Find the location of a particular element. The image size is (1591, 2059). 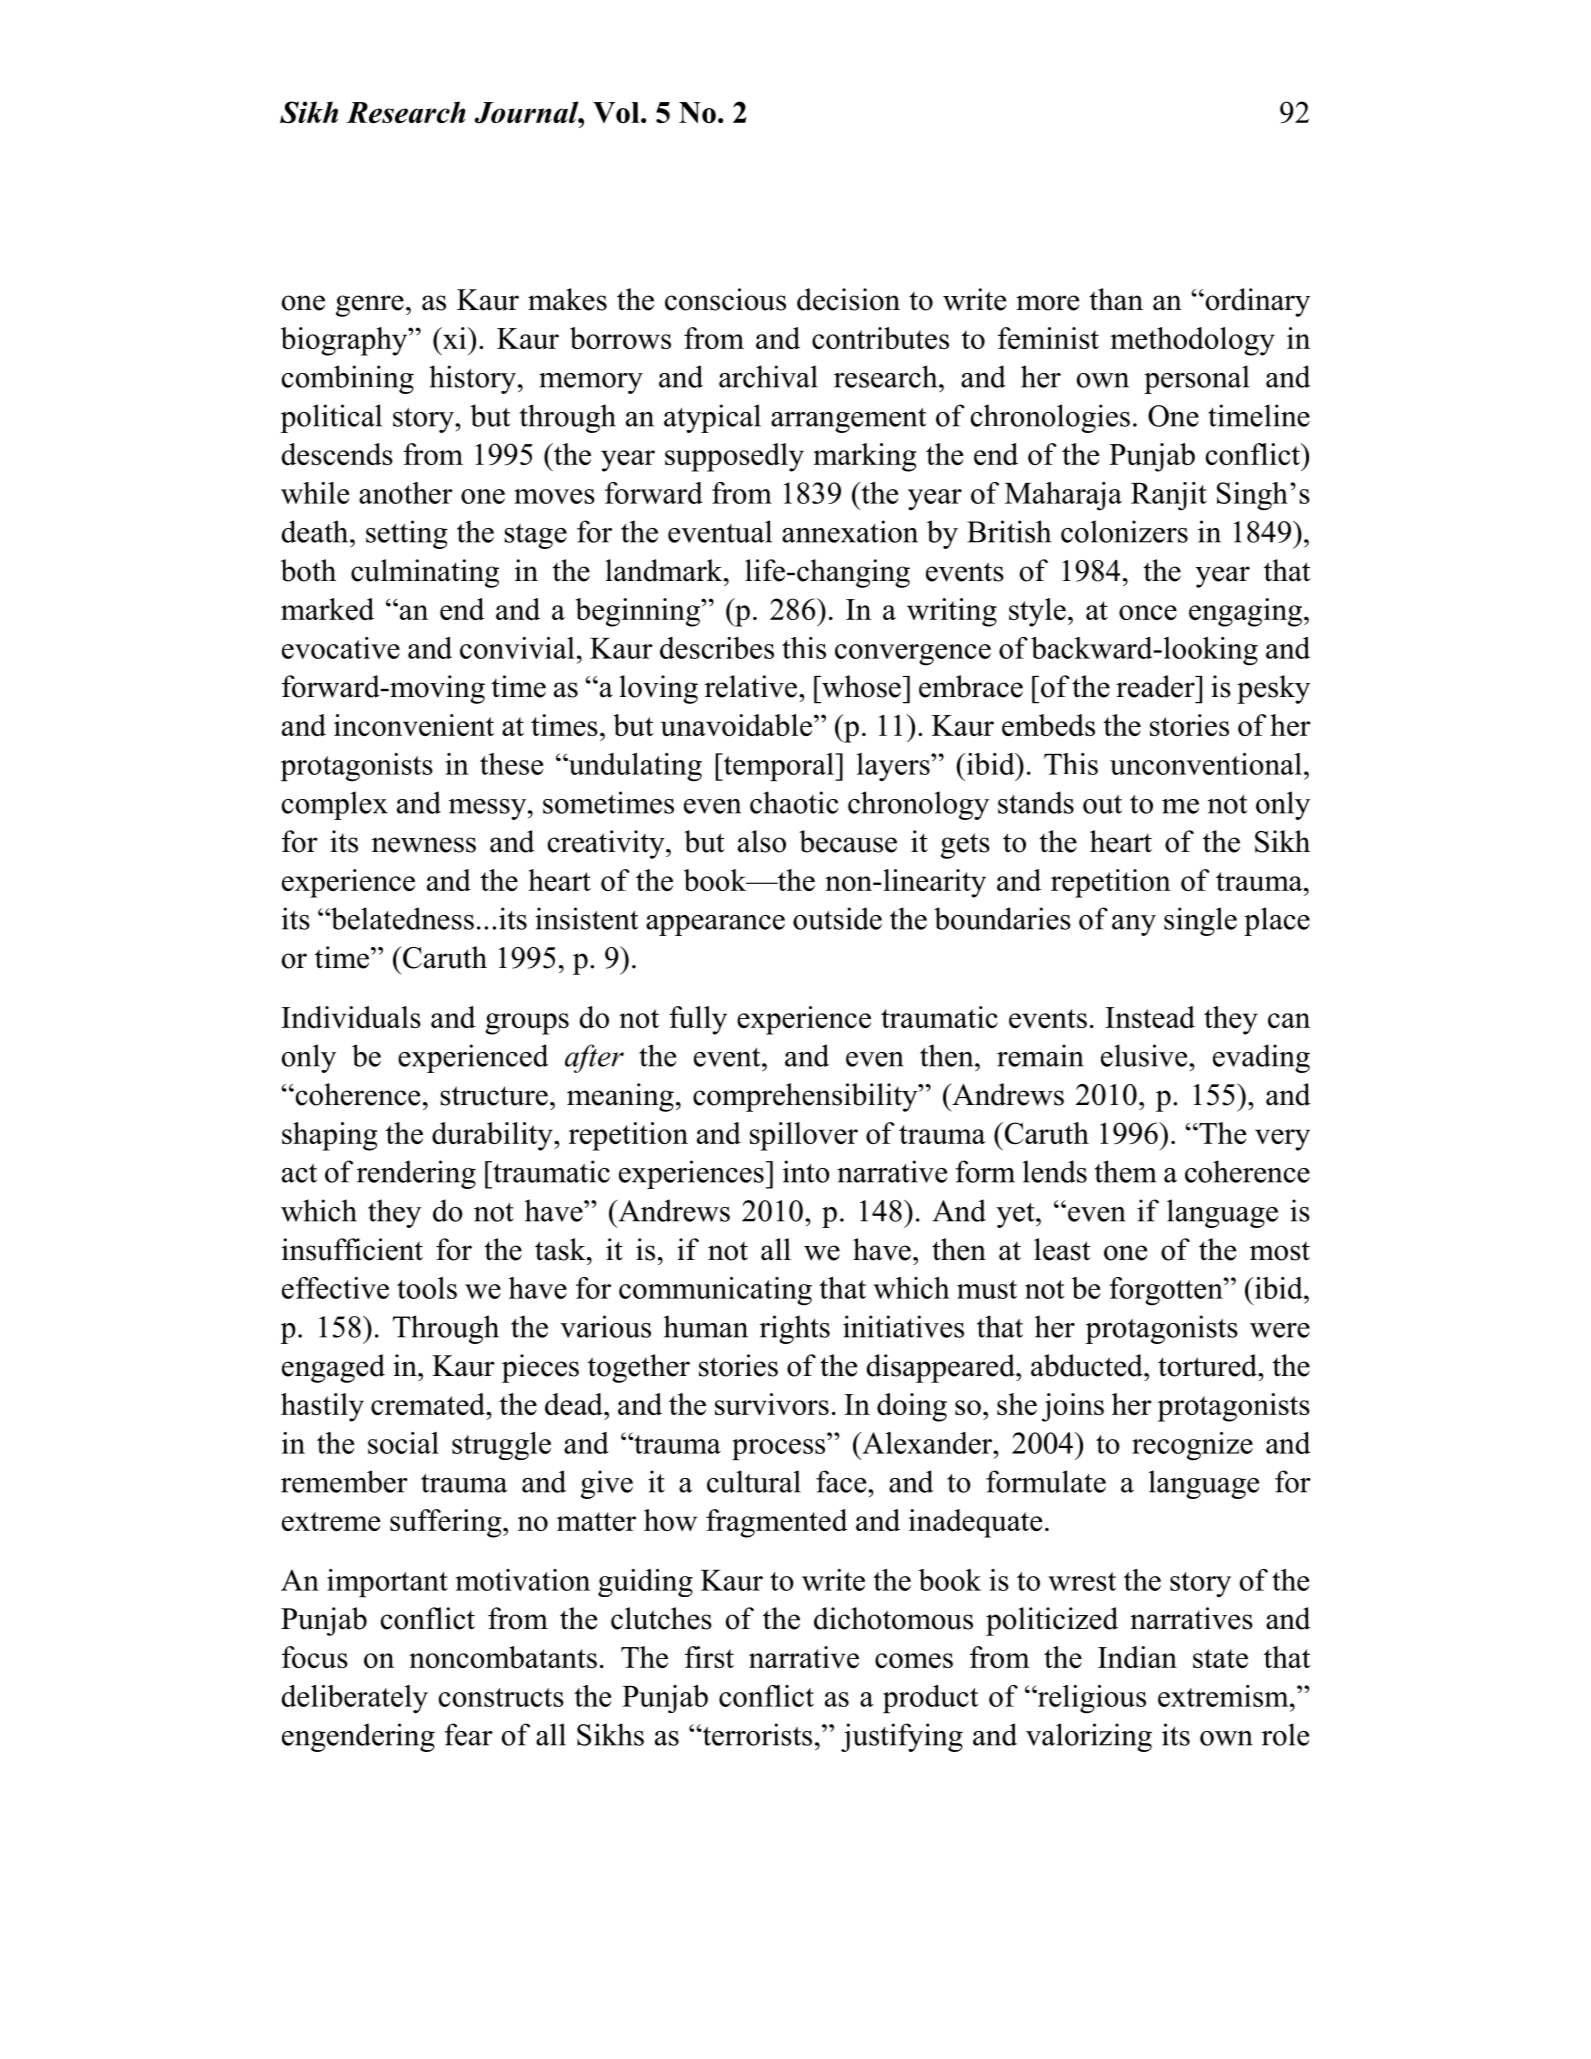

newness is located at coordinates (424, 845).
